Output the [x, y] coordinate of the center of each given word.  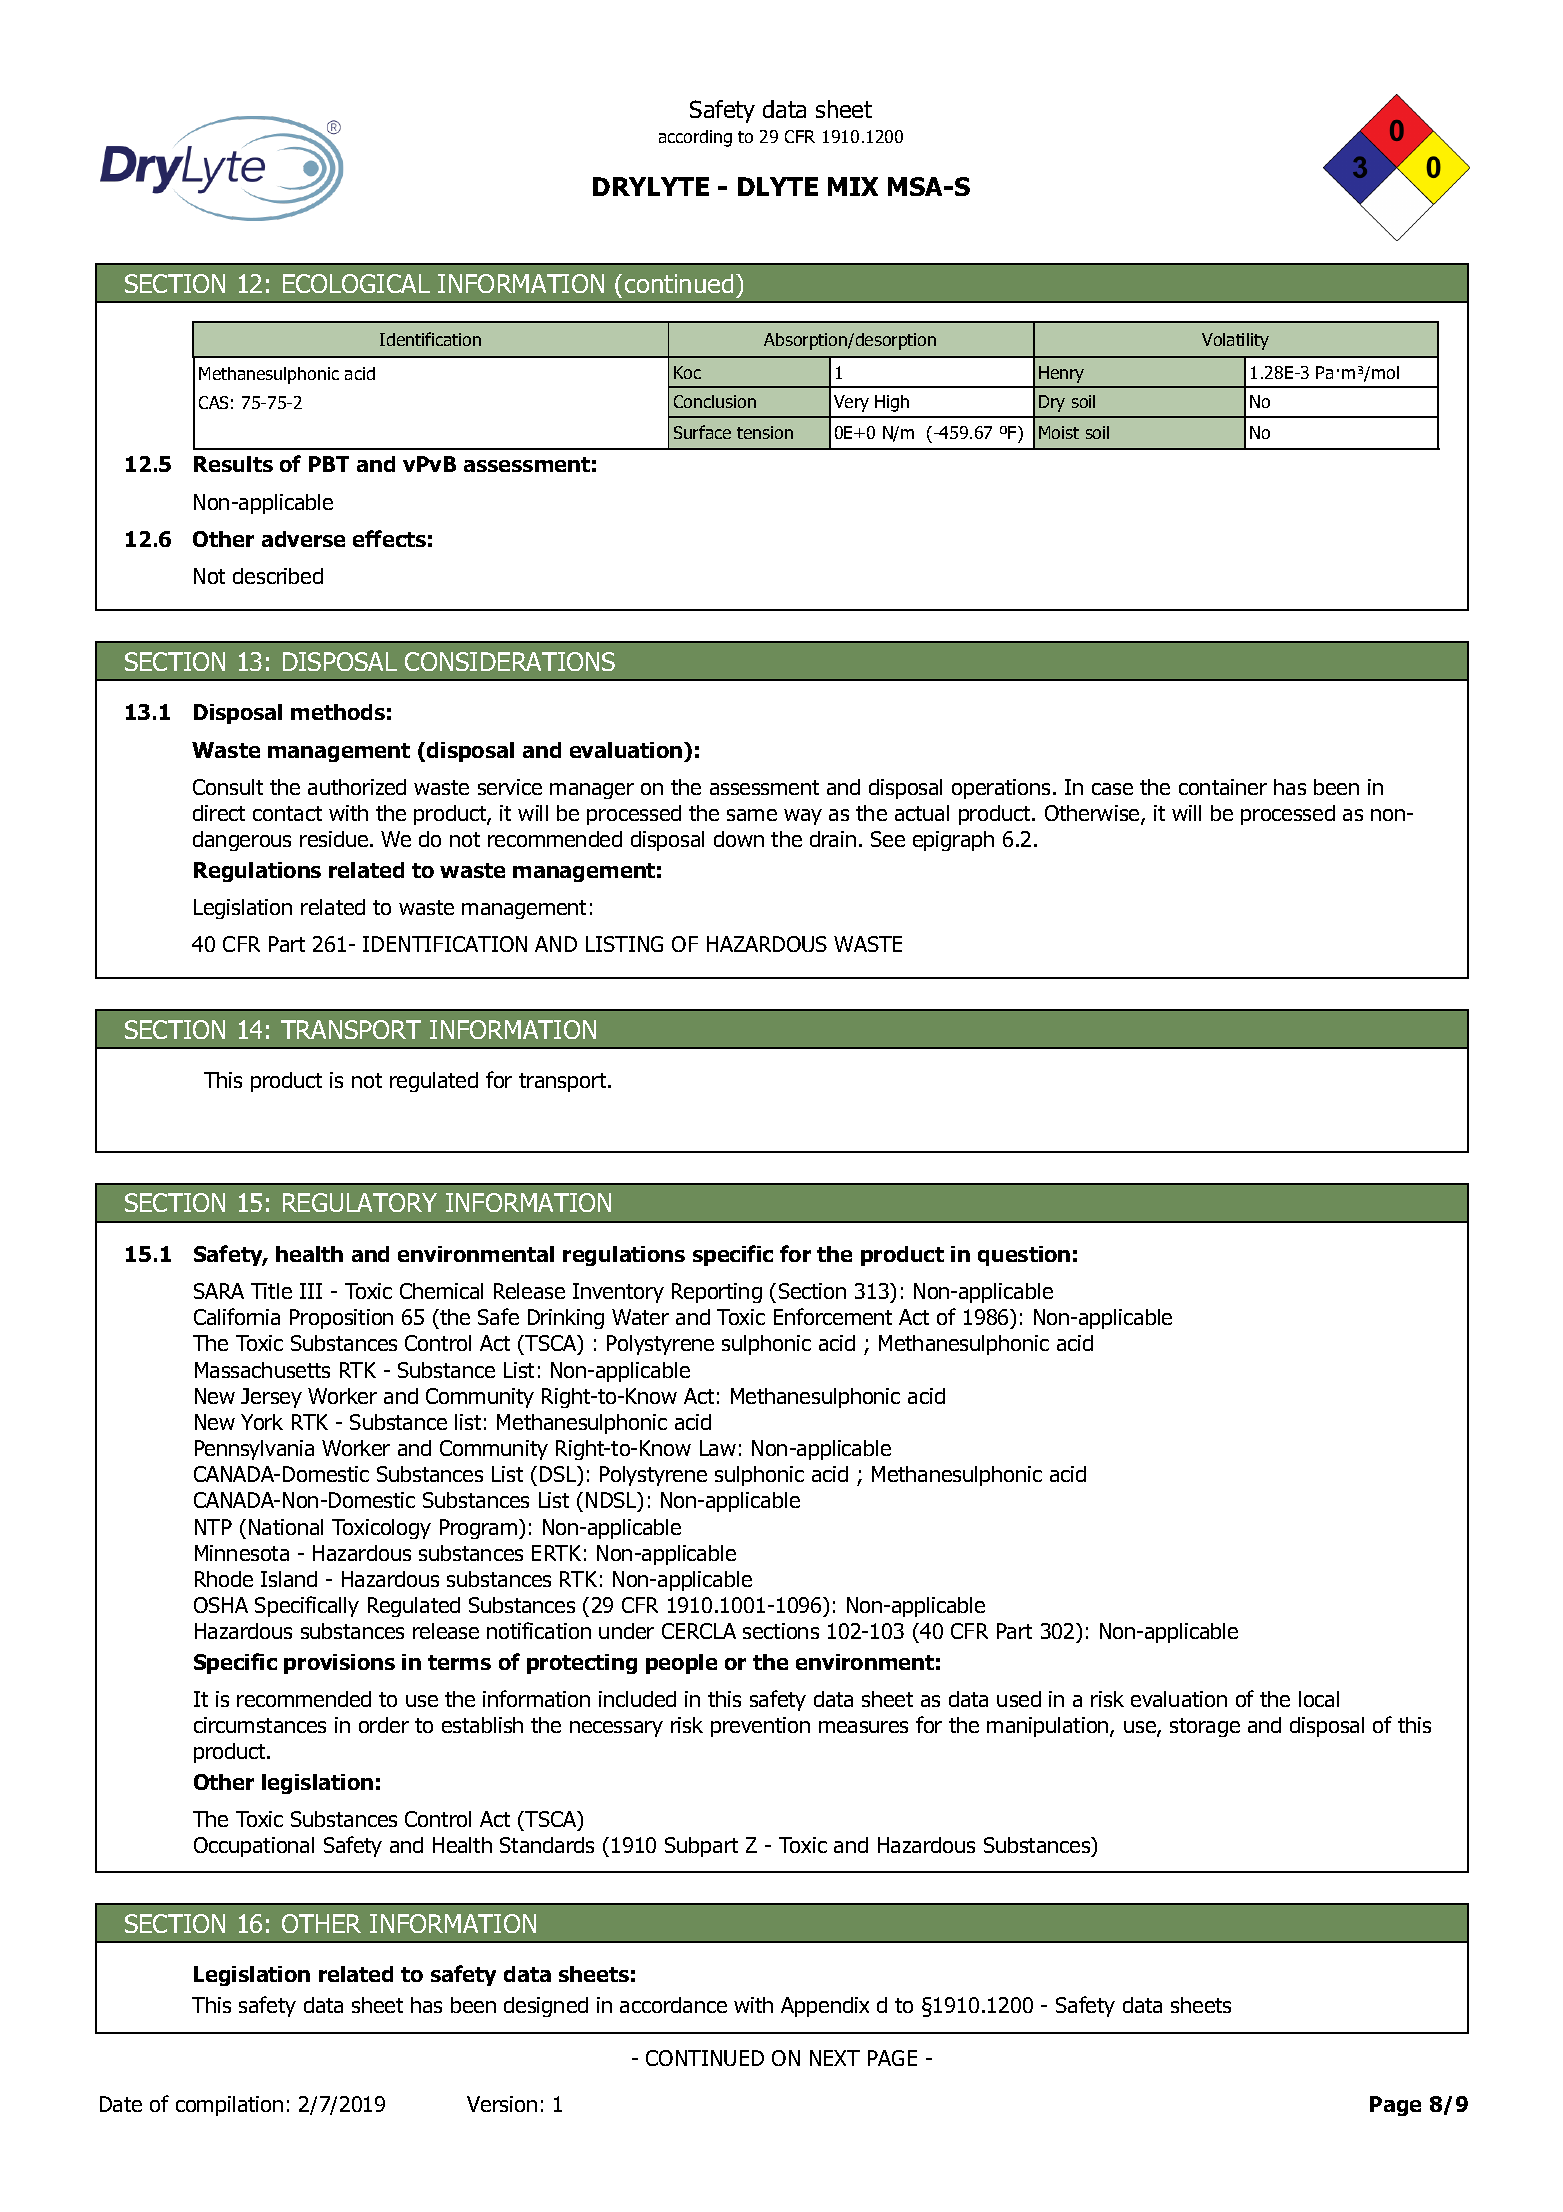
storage [1205, 1727]
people [681, 1664]
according [695, 138]
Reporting [717, 1293]
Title [271, 1291]
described [278, 576]
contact [287, 813]
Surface [702, 432]
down [739, 839]
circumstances [260, 1725]
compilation [229, 2106]
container [1223, 787]
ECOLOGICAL [356, 283]
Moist [1059, 432]
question [1024, 1256]
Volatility [1235, 341]
